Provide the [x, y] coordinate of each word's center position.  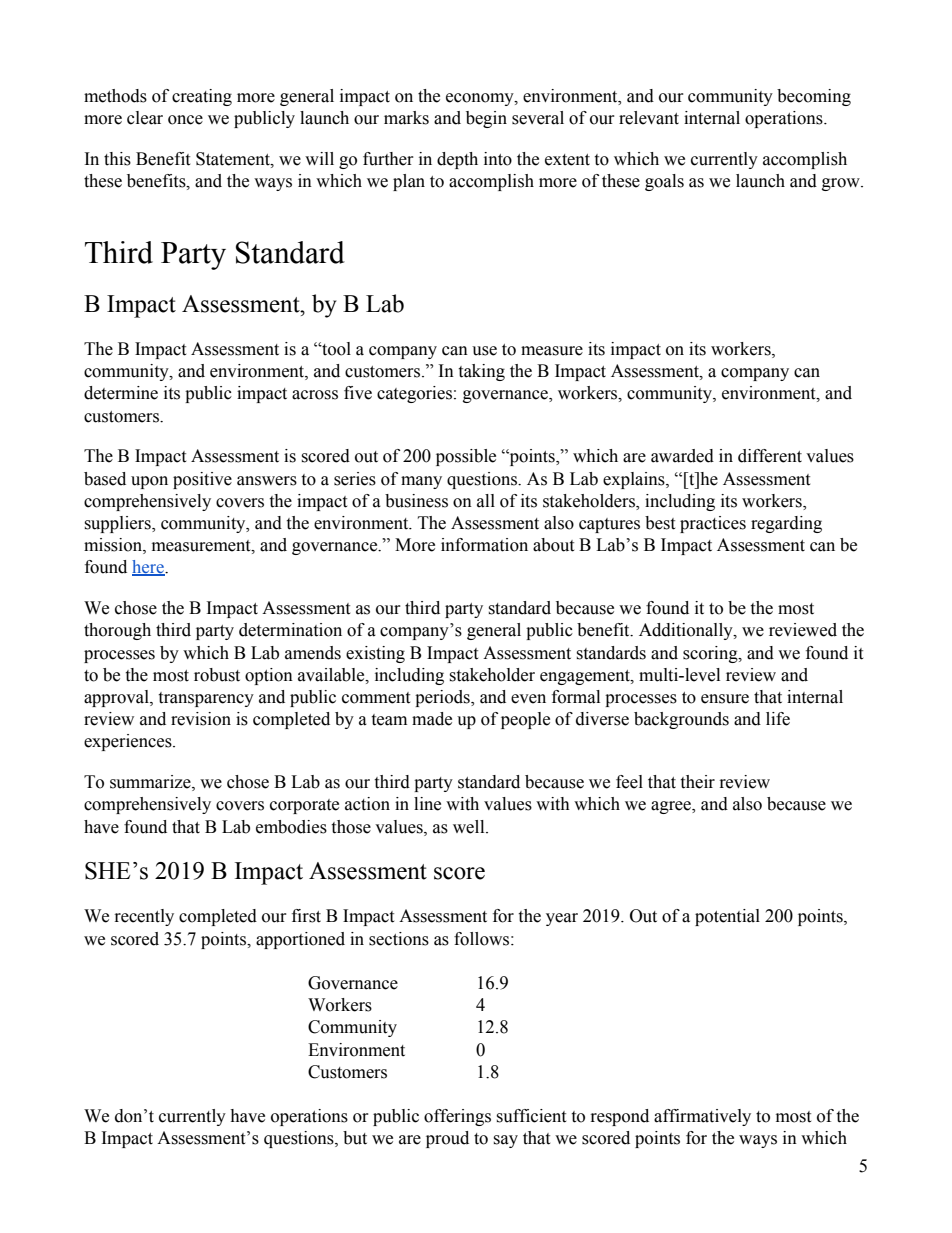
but [355, 1138]
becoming [814, 97]
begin [486, 119]
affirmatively [702, 1117]
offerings [457, 1117]
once [185, 120]
